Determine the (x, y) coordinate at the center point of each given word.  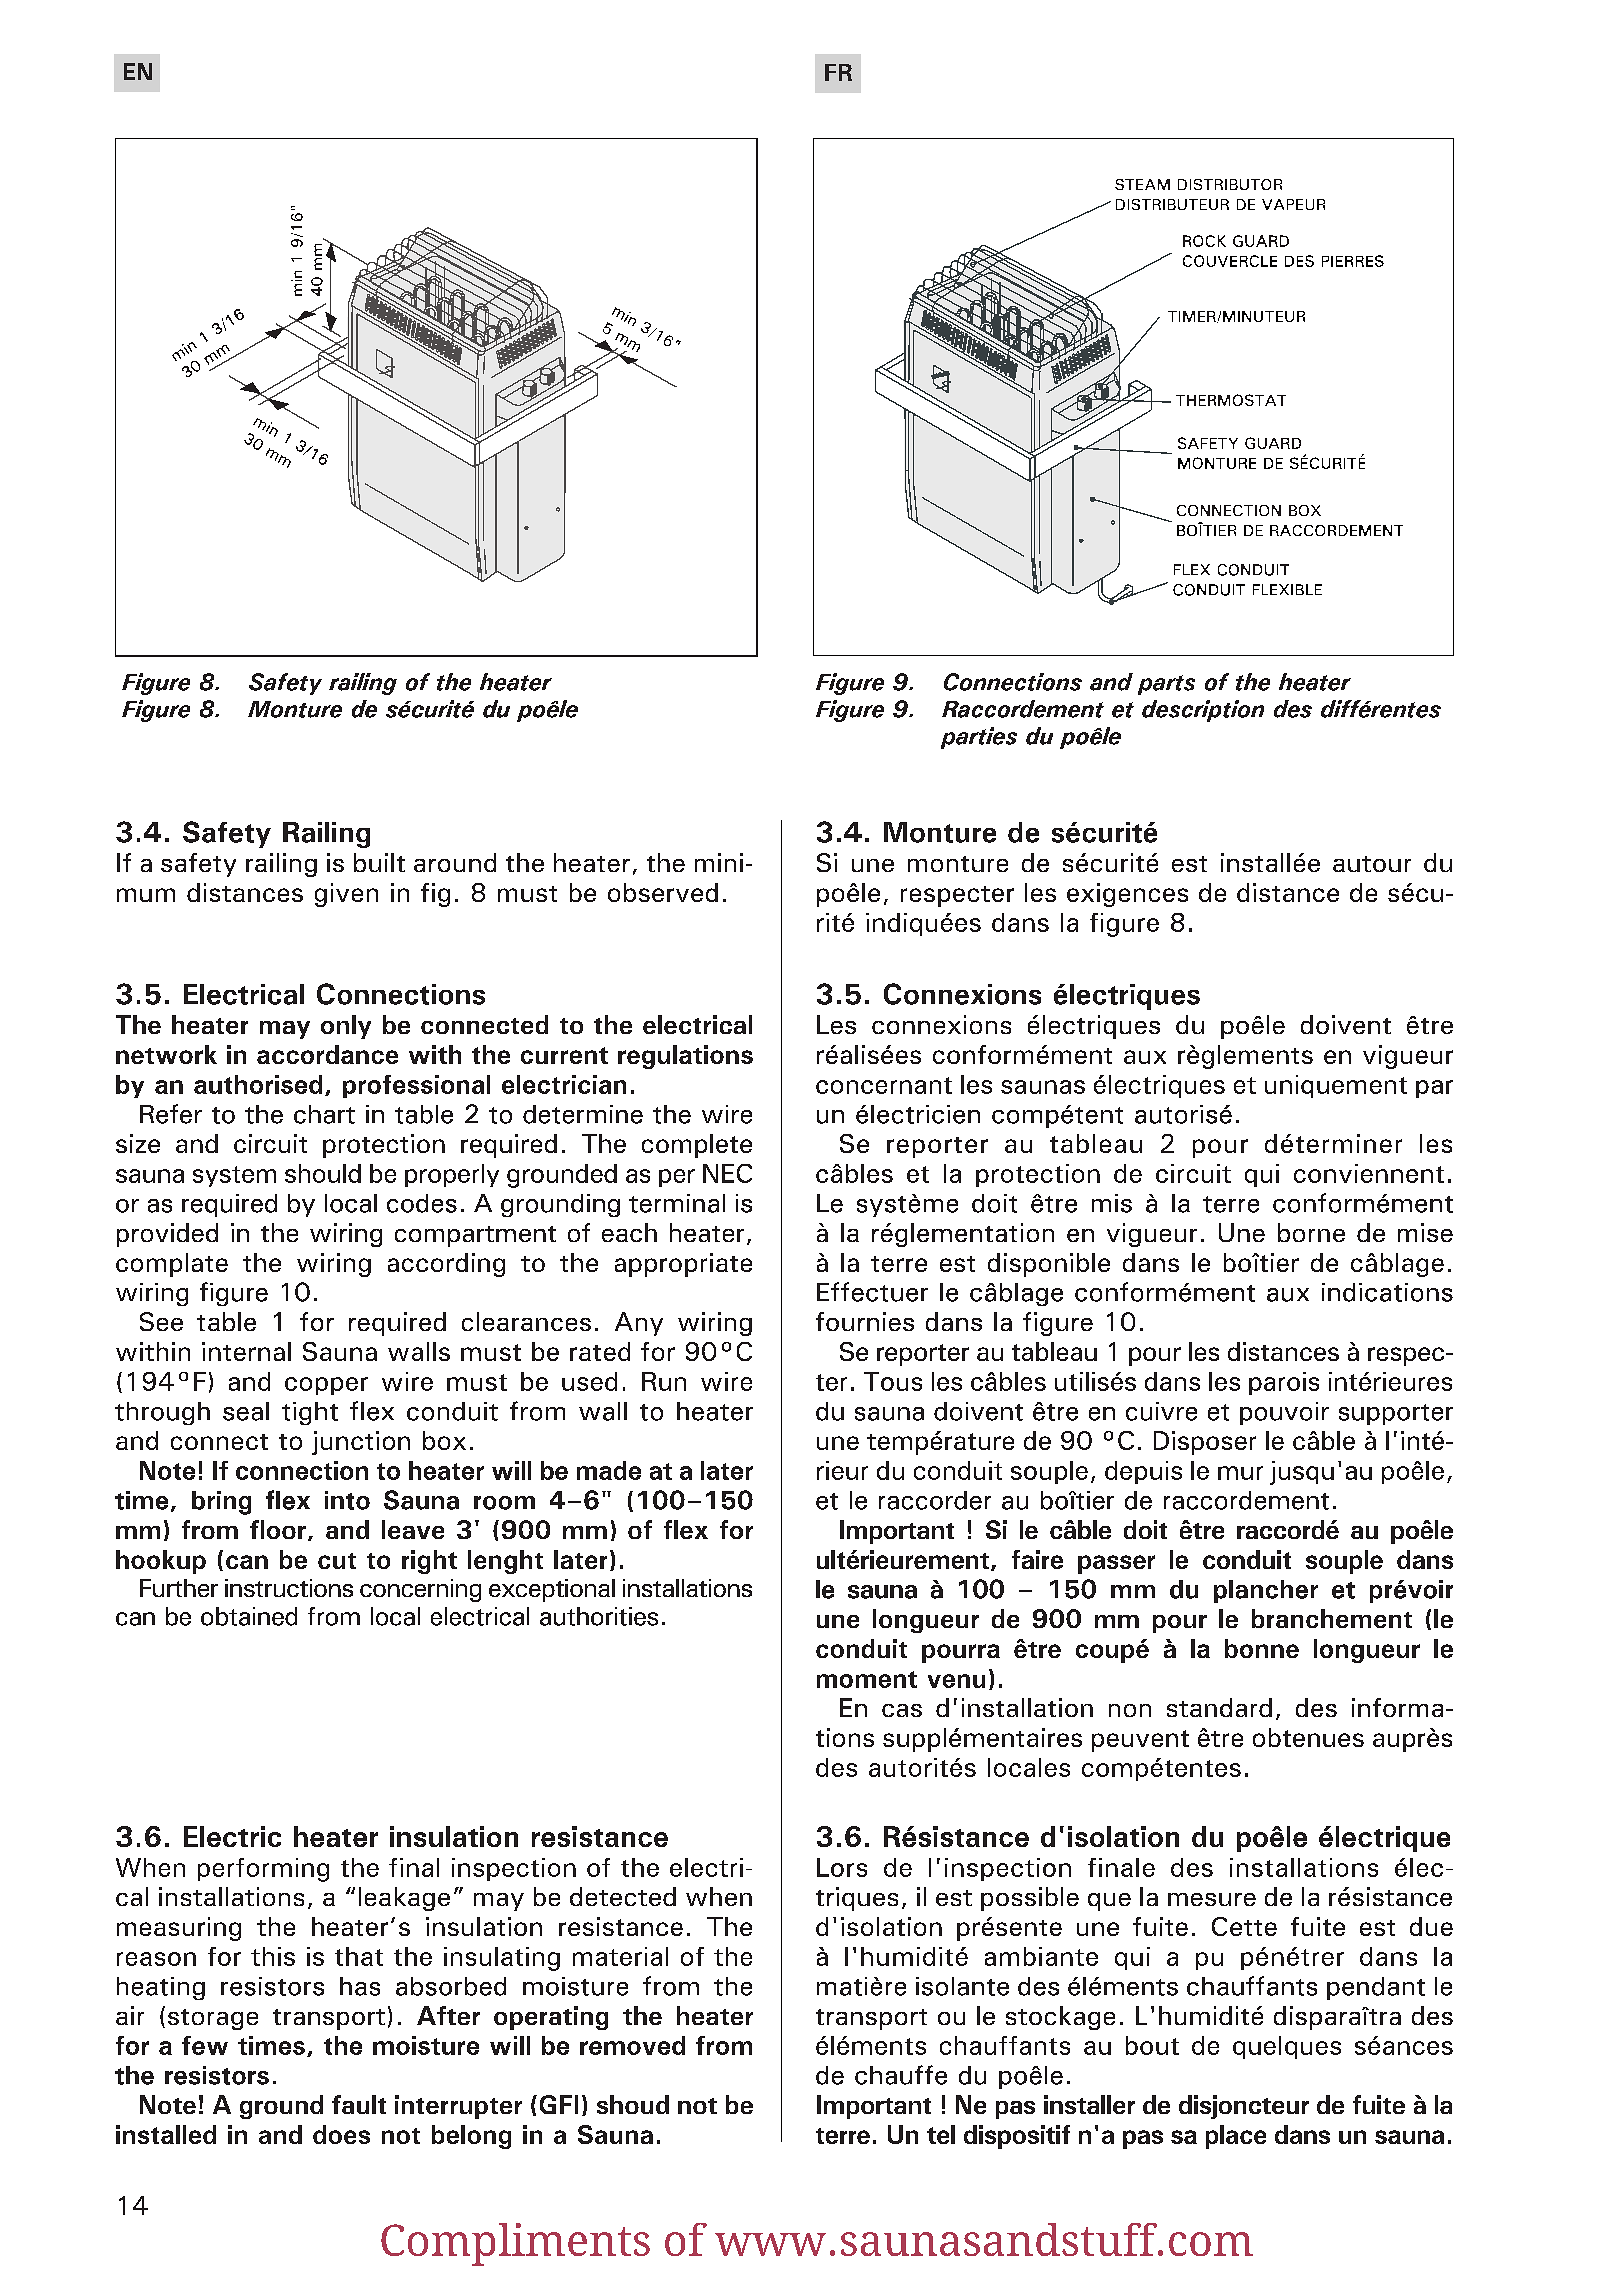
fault (359, 2104)
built (379, 862)
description (1203, 711)
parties (979, 738)
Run (664, 1381)
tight (310, 1413)
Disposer (1205, 1443)
